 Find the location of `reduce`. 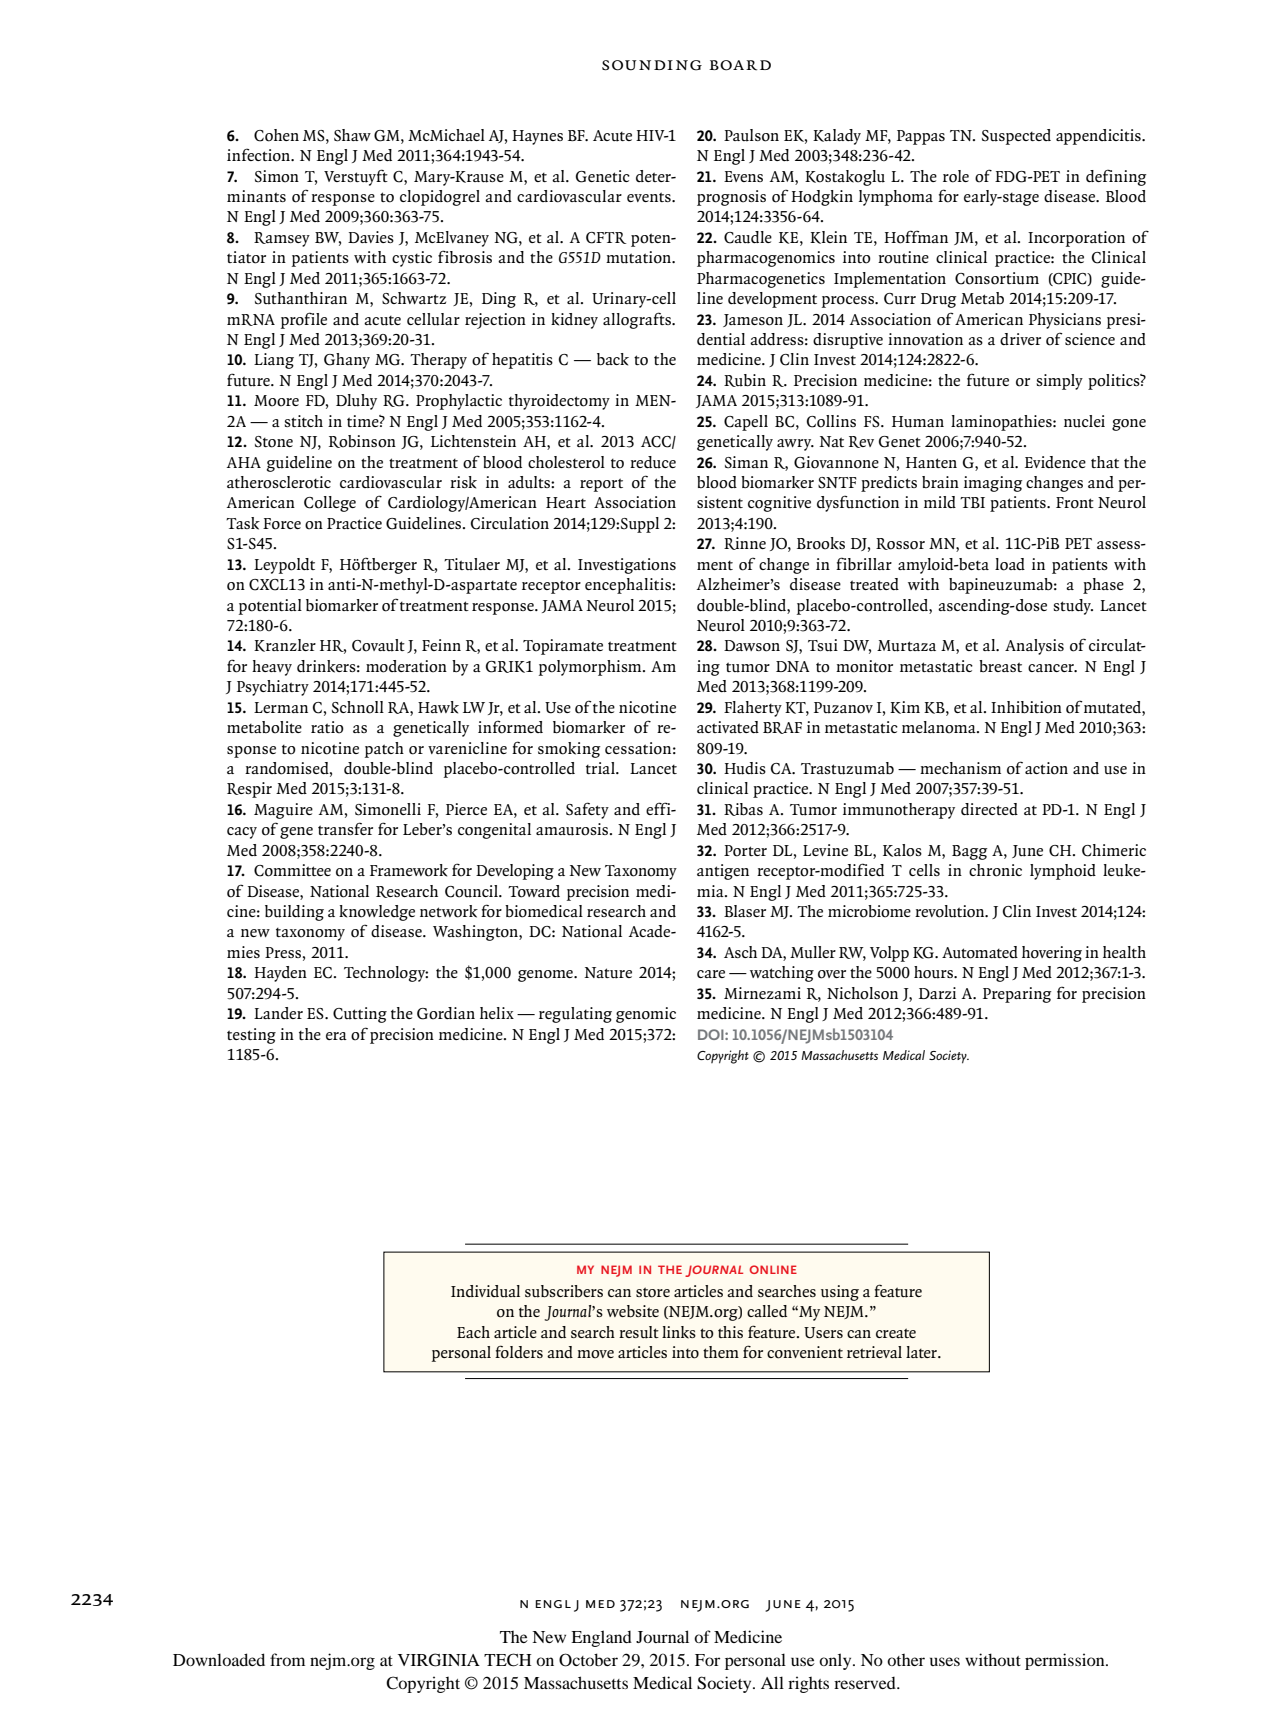

reduce is located at coordinates (653, 462).
